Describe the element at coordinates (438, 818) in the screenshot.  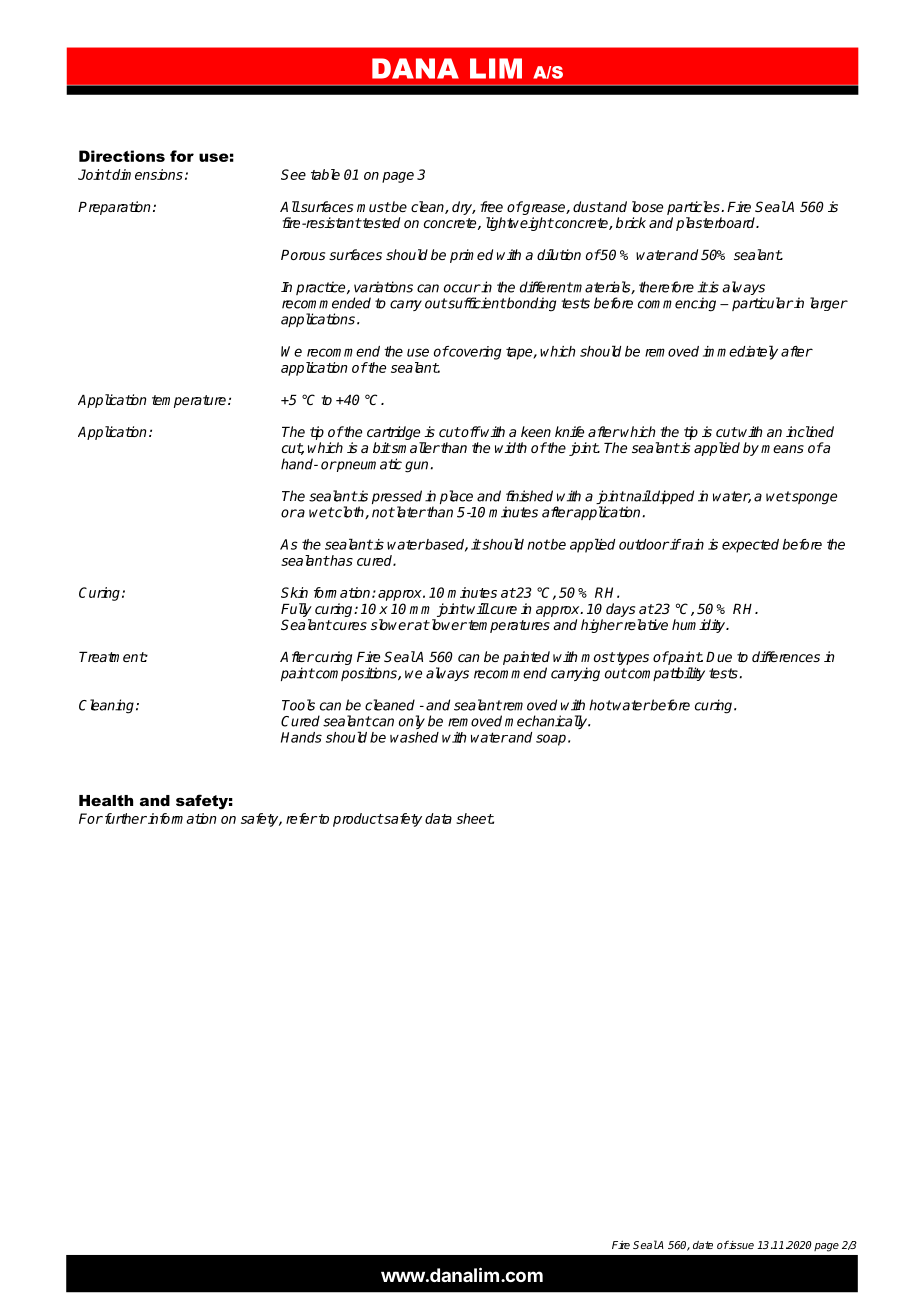
I see `data` at that location.
